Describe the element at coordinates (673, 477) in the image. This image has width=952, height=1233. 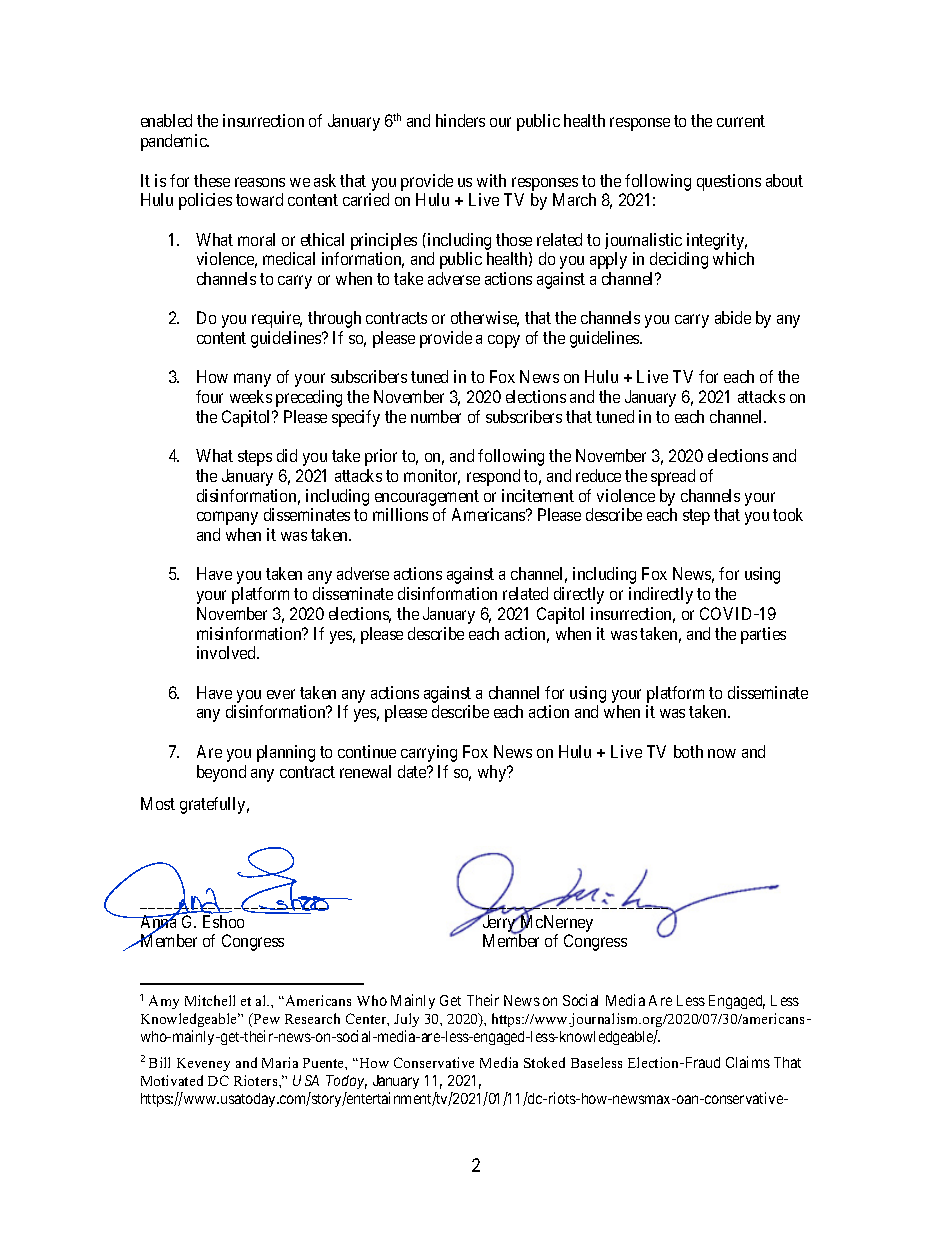
I see `spread` at that location.
